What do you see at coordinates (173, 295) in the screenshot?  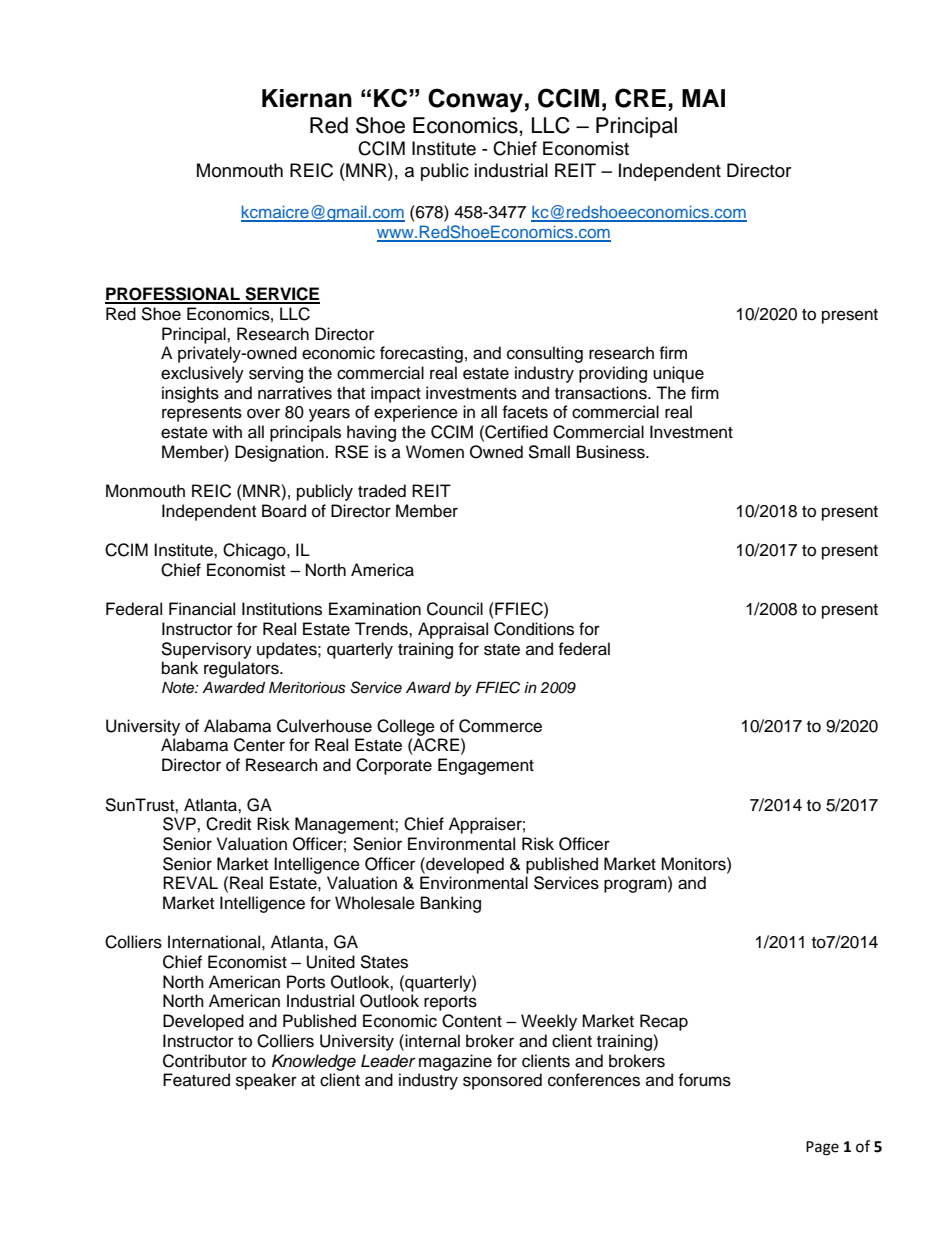 I see `PROFESSIONAL` at bounding box center [173, 295].
